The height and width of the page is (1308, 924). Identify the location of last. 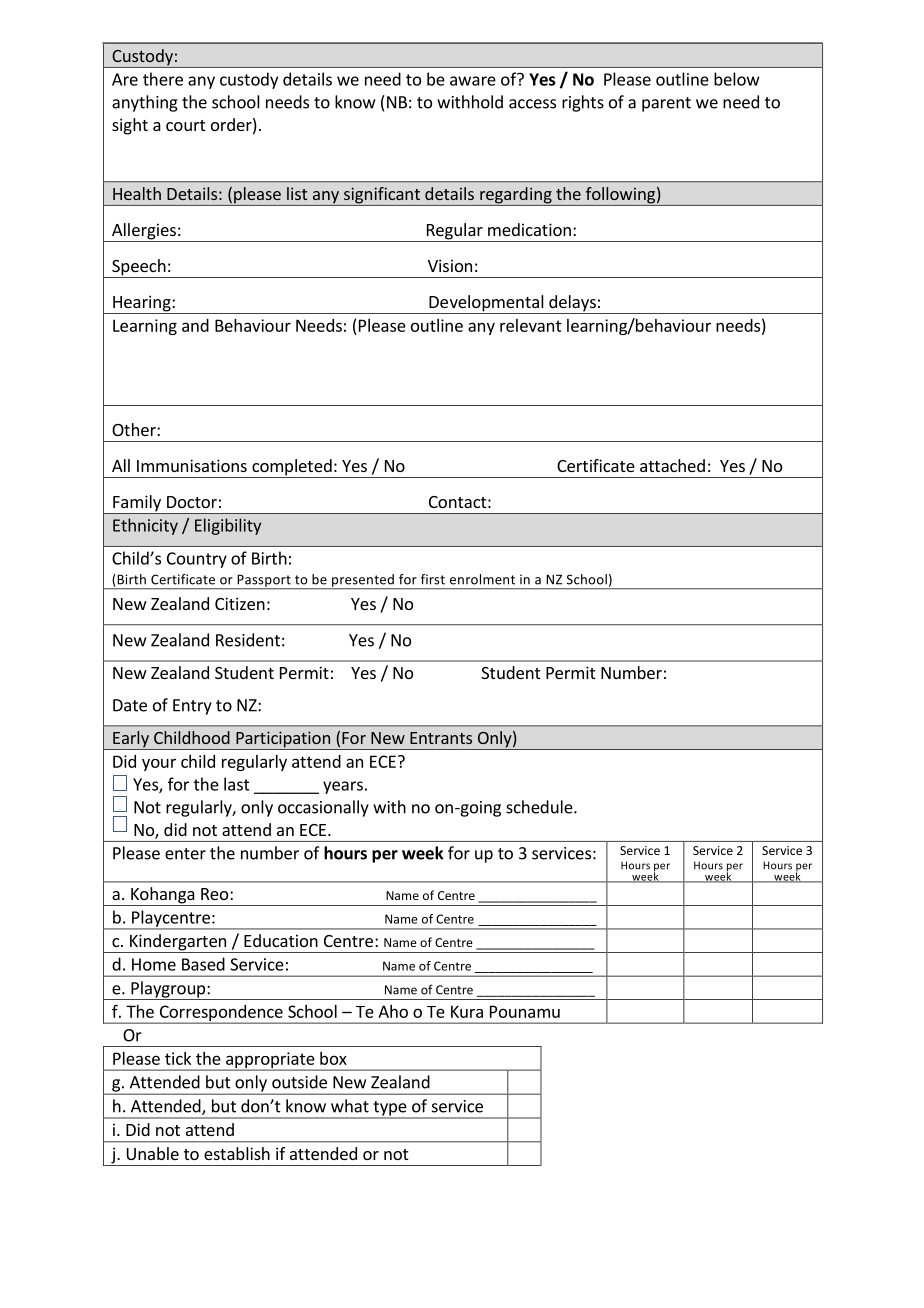
(237, 784).
